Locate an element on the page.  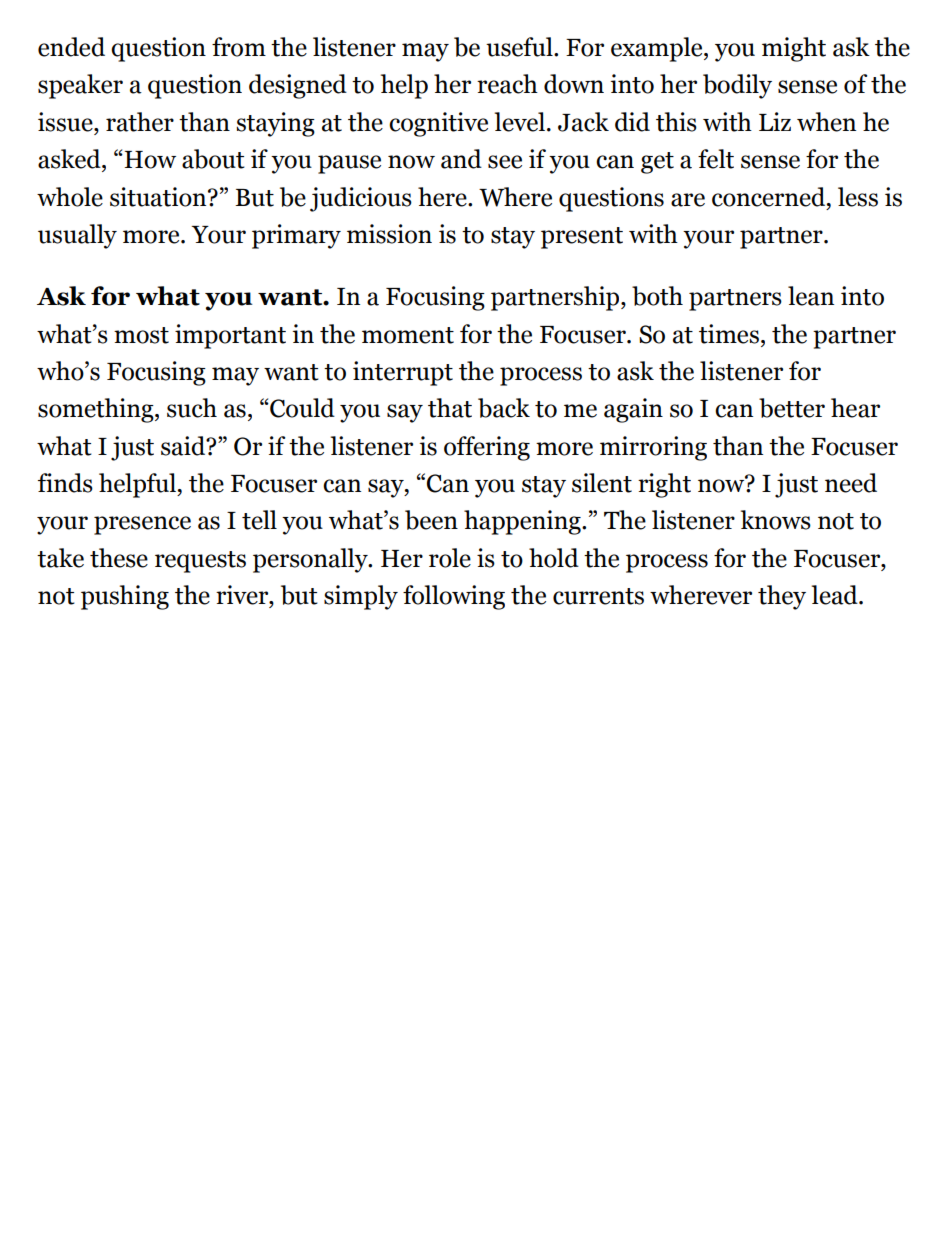
that is located at coordinates (450, 408).
